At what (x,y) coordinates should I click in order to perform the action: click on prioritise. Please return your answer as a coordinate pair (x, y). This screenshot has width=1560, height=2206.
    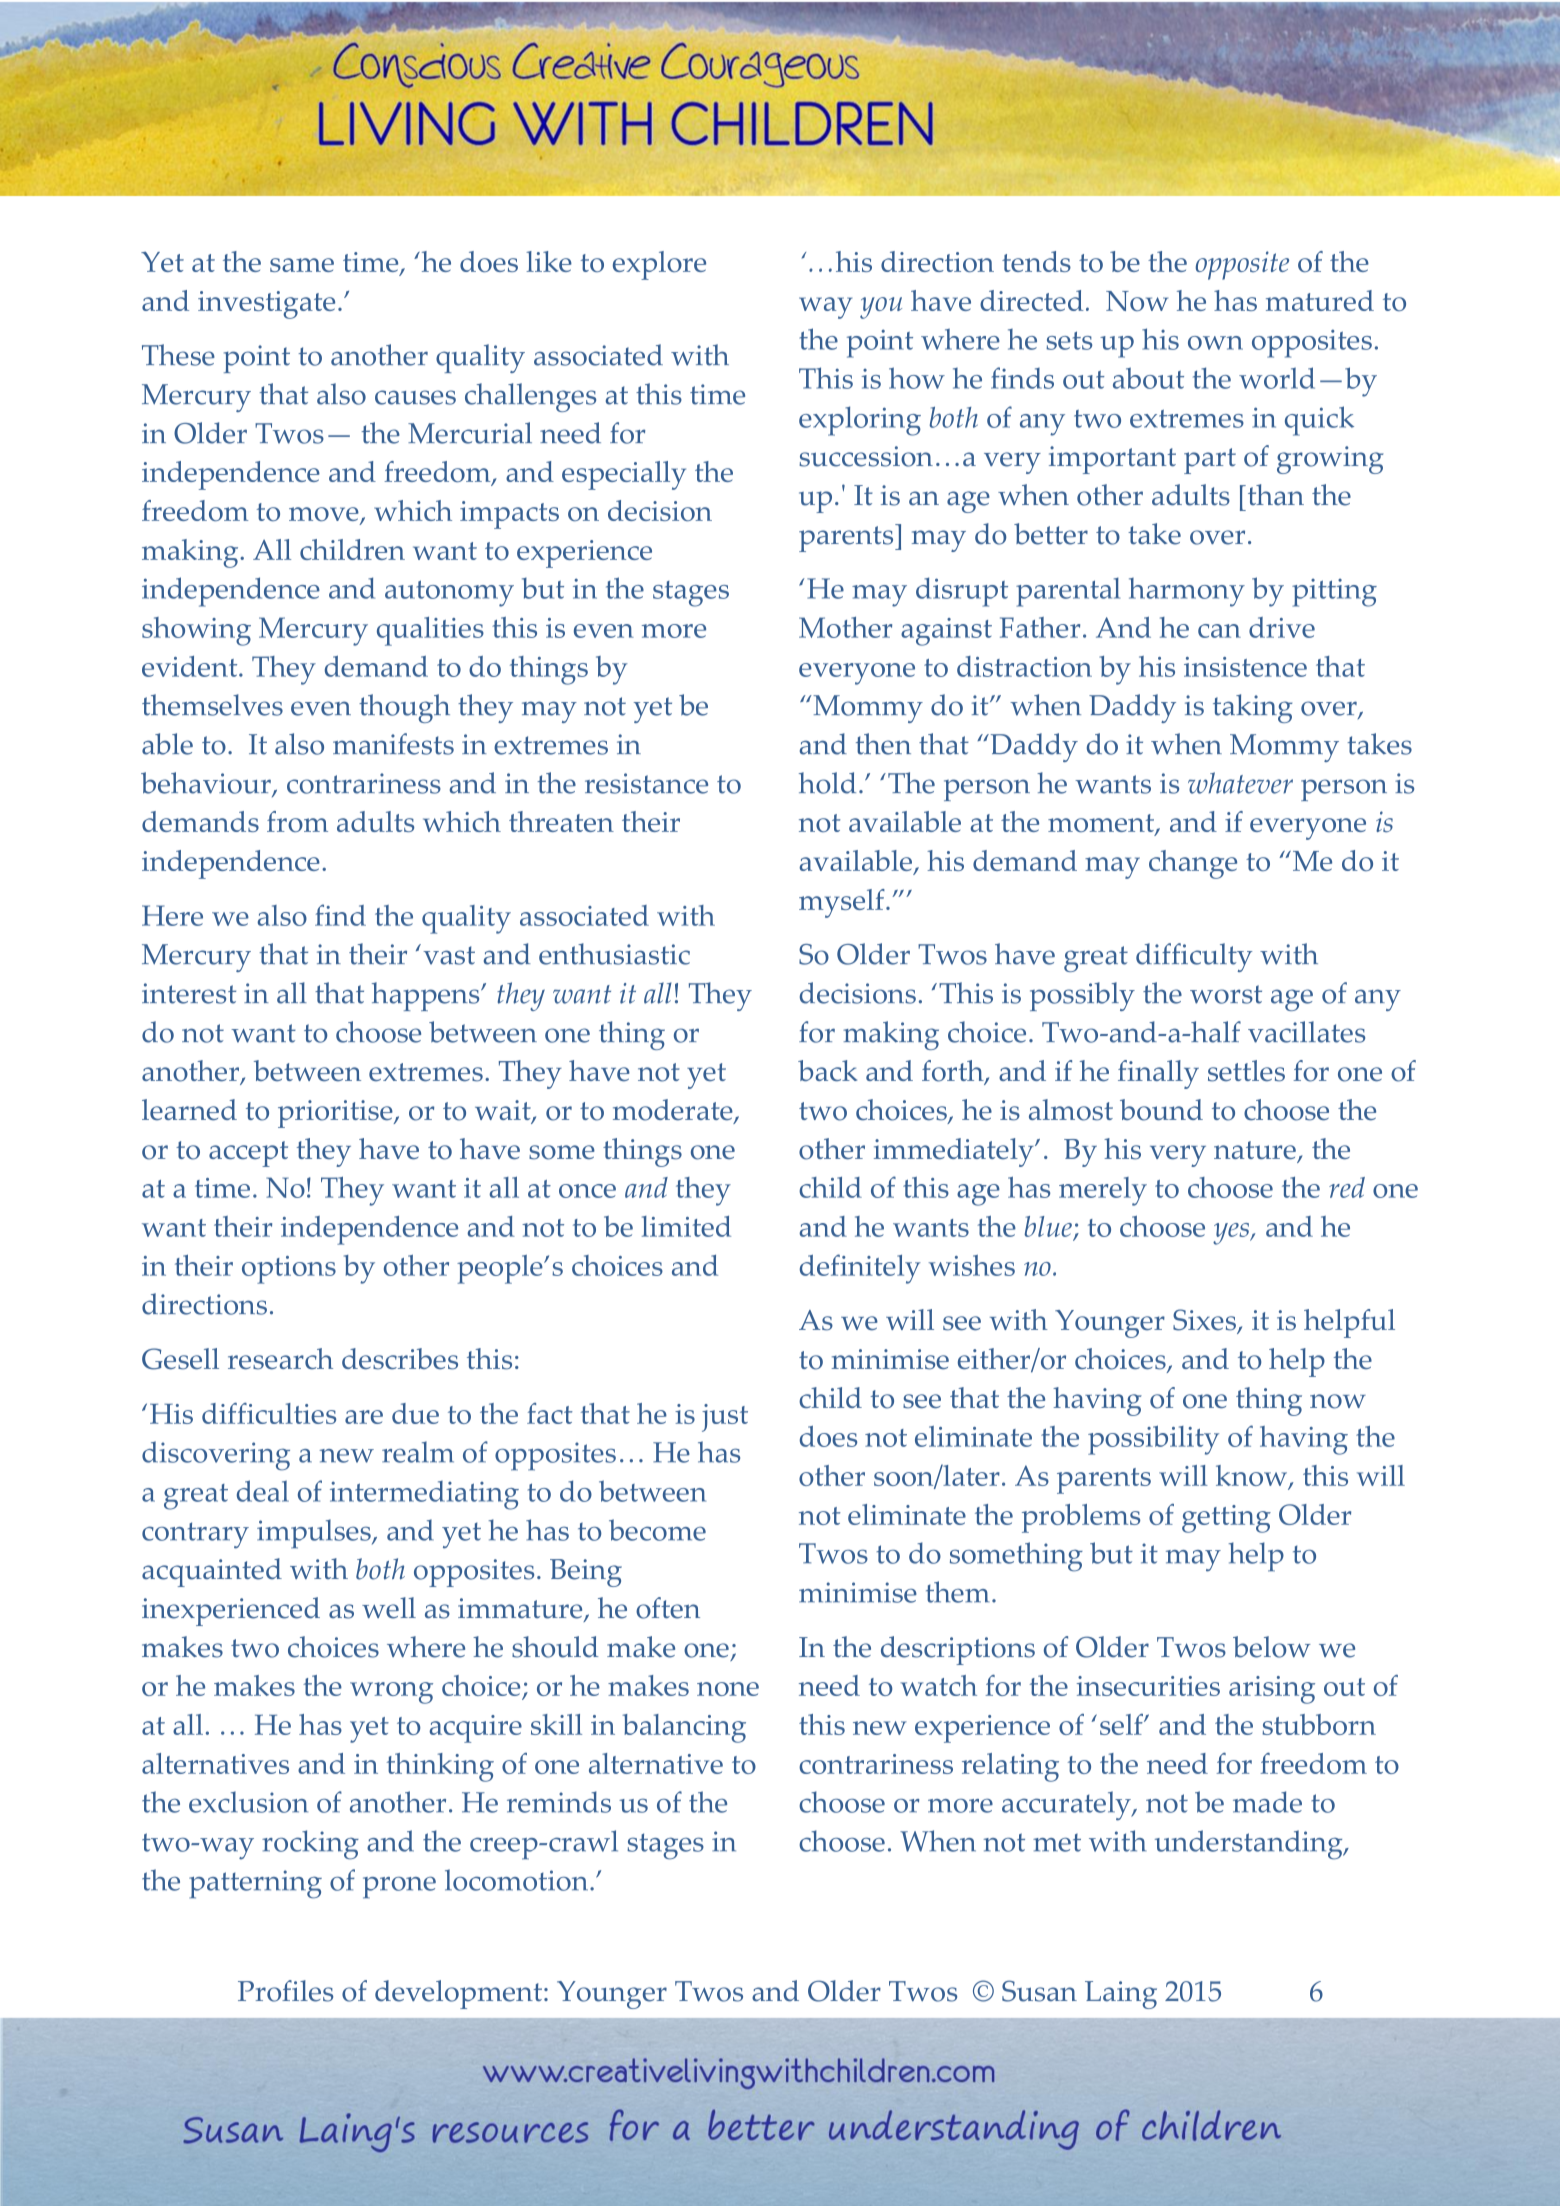
    Looking at the image, I should click on (336, 1114).
